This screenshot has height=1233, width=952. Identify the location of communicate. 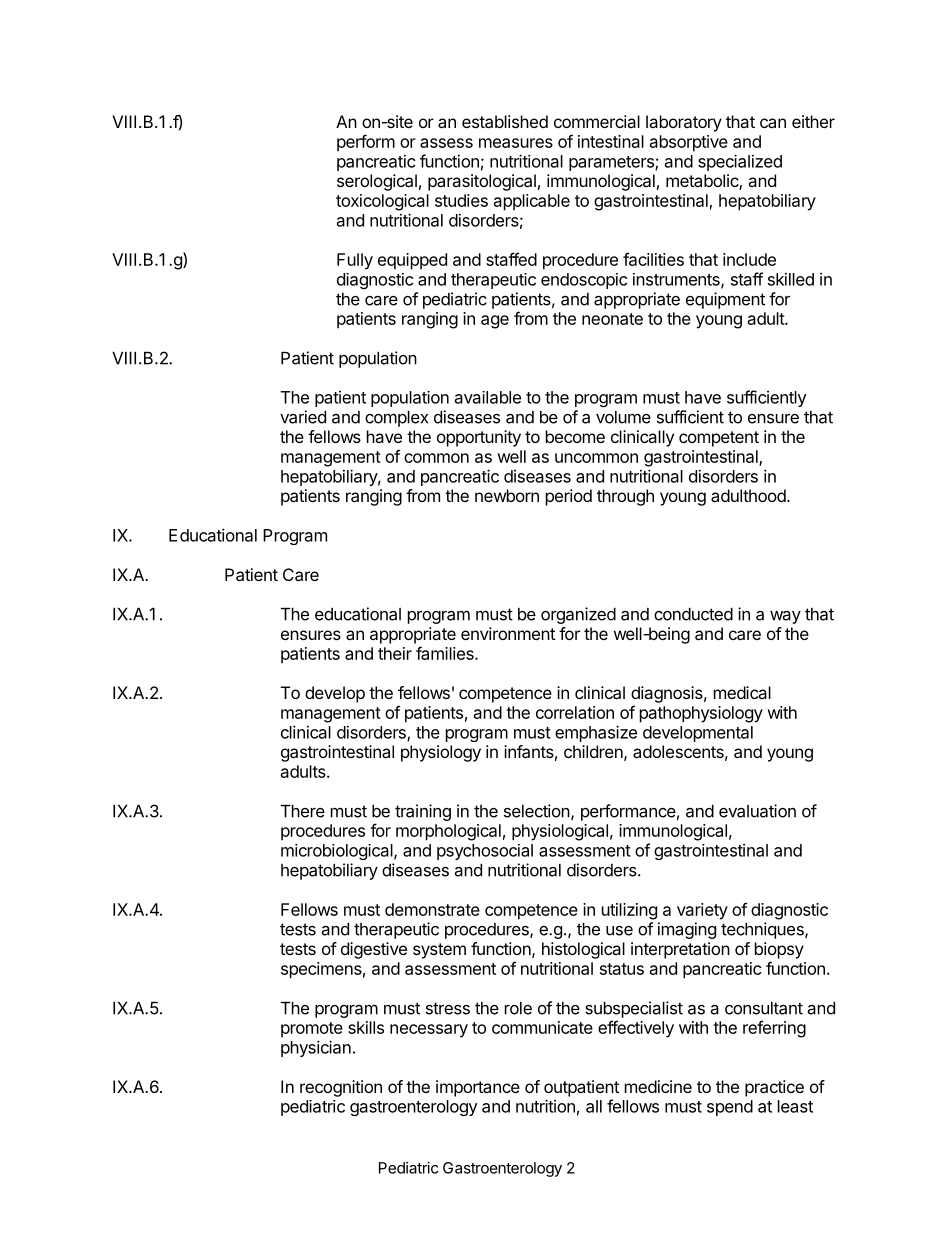
(542, 1027).
